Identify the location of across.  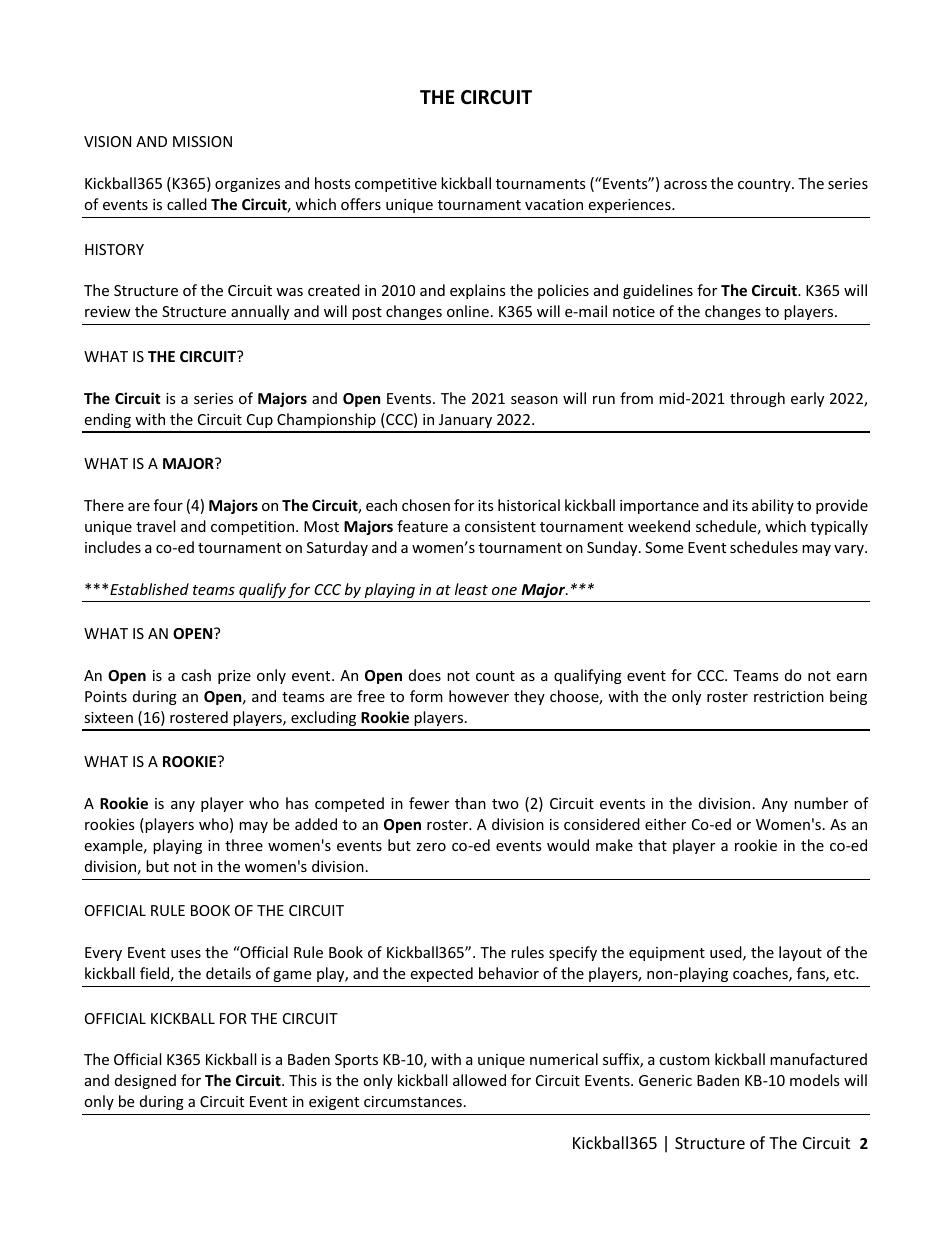
(685, 185).
